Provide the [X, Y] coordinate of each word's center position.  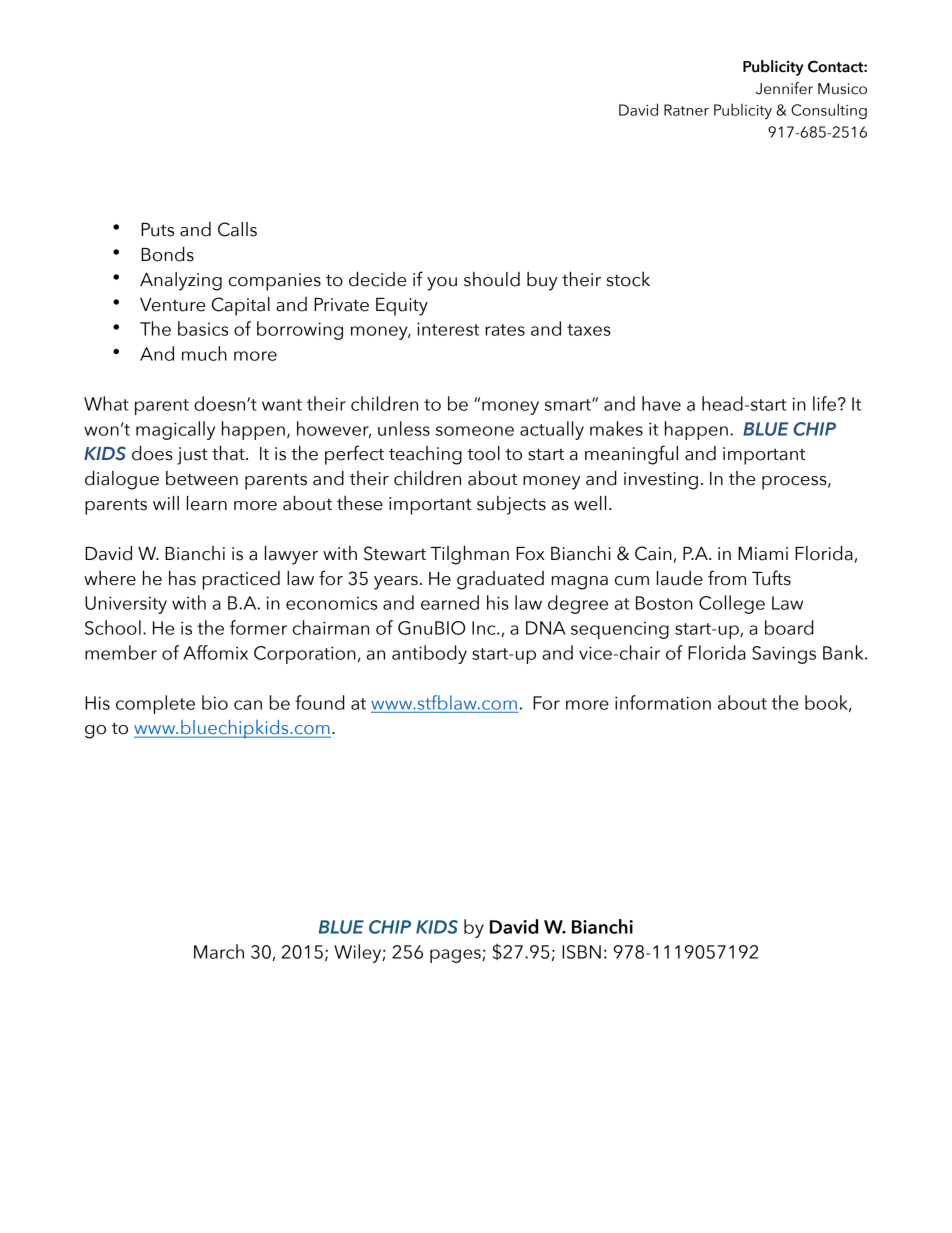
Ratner [686, 110]
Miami [763, 554]
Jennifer [784, 88]
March [219, 951]
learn [207, 503]
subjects [511, 505]
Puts [157, 230]
